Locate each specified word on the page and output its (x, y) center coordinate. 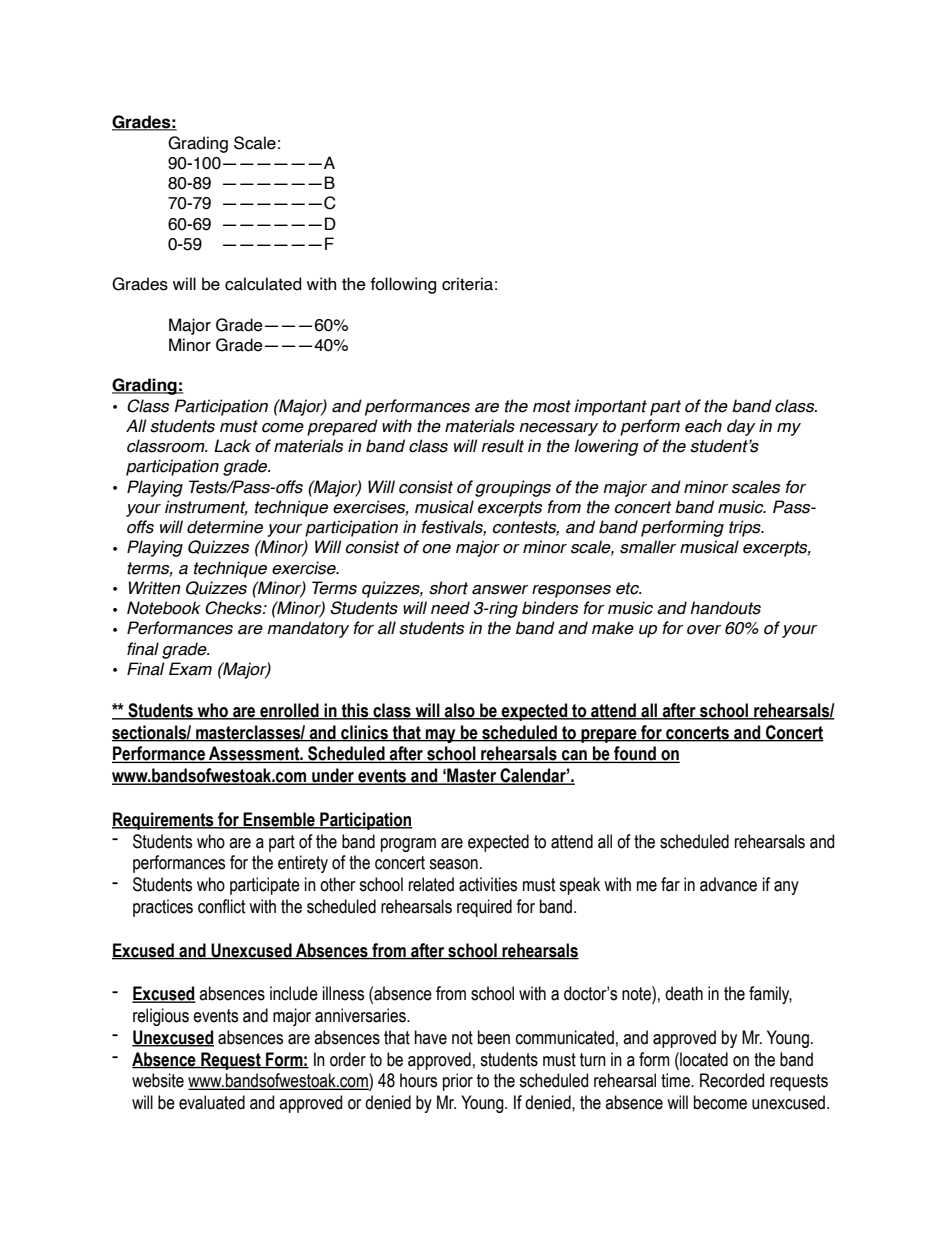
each (703, 426)
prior (458, 1082)
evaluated (212, 1102)
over (704, 630)
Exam (190, 669)
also (460, 711)
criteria (467, 284)
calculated (263, 284)
